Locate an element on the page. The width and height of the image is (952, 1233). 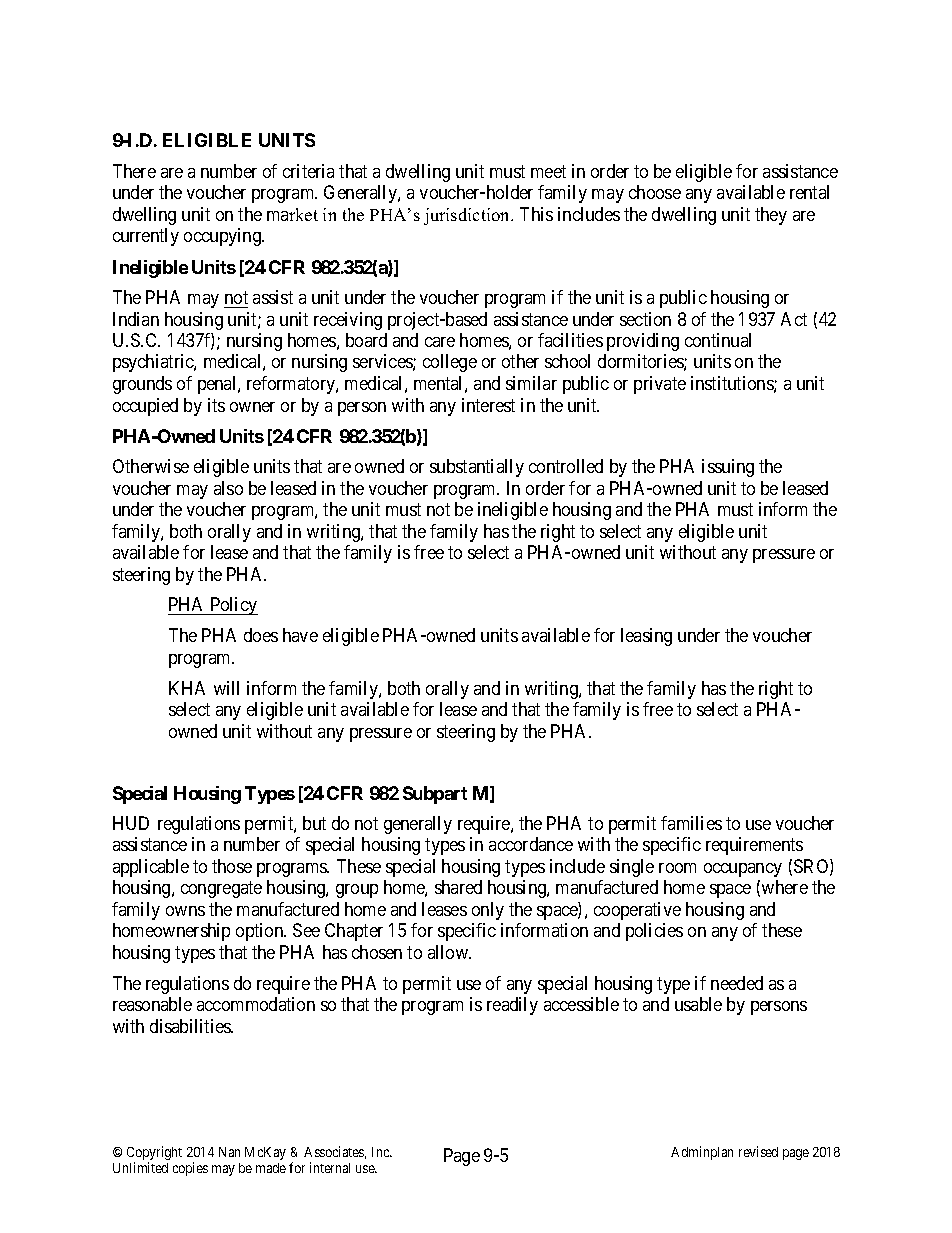
jurisdiction is located at coordinates (468, 216).
